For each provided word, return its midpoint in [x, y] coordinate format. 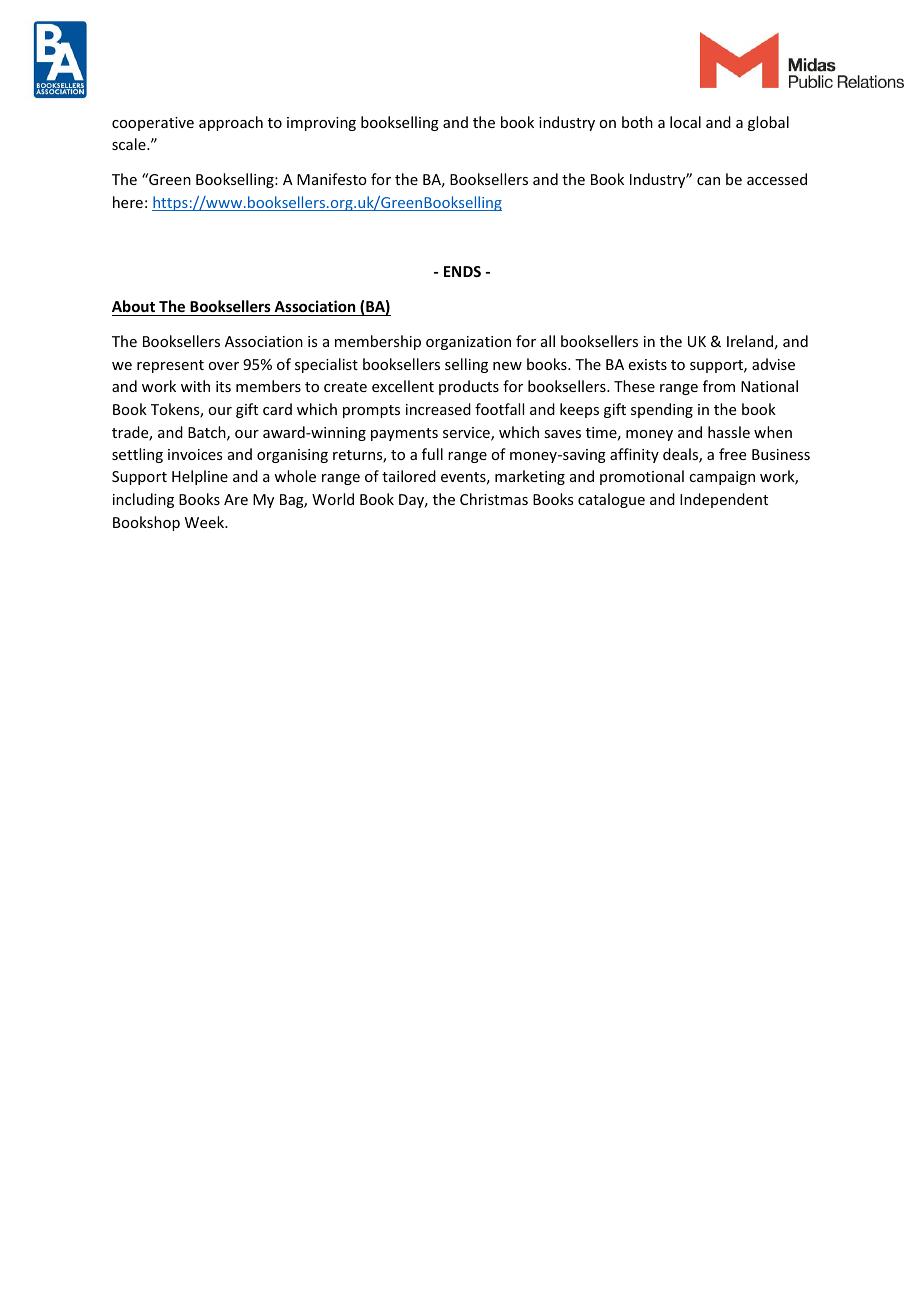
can [708, 181]
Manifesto [332, 179]
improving [321, 124]
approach [231, 123]
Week [206, 522]
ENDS [462, 271]
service [467, 434]
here [128, 202]
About [135, 308]
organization [468, 343]
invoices [195, 454]
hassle [729, 432]
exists [648, 364]
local [685, 122]
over [223, 366]
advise [773, 364]
